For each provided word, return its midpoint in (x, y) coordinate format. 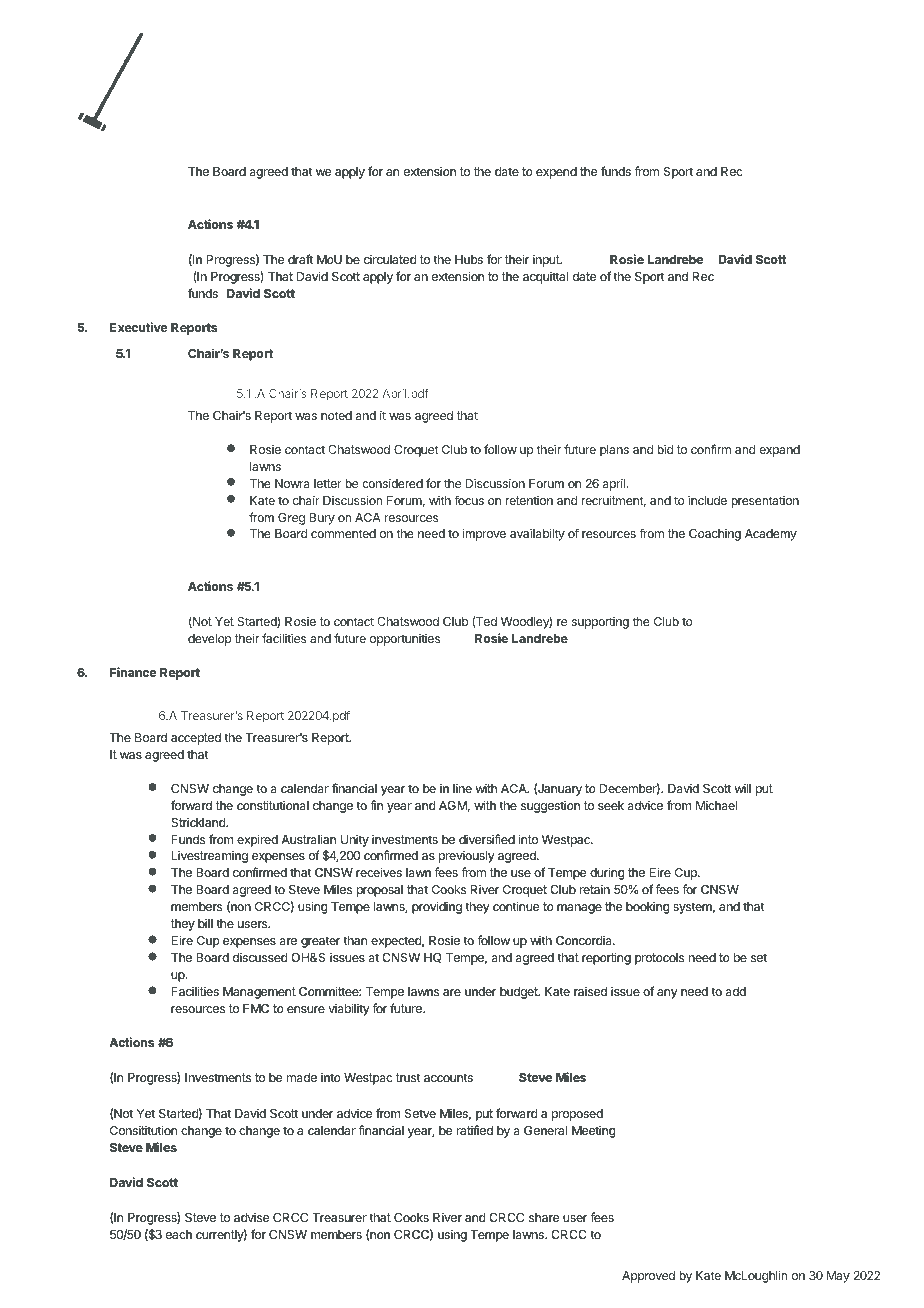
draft (300, 259)
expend (556, 173)
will (743, 788)
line (462, 788)
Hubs (469, 259)
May (838, 1277)
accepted (196, 739)
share (544, 1217)
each (179, 1234)
